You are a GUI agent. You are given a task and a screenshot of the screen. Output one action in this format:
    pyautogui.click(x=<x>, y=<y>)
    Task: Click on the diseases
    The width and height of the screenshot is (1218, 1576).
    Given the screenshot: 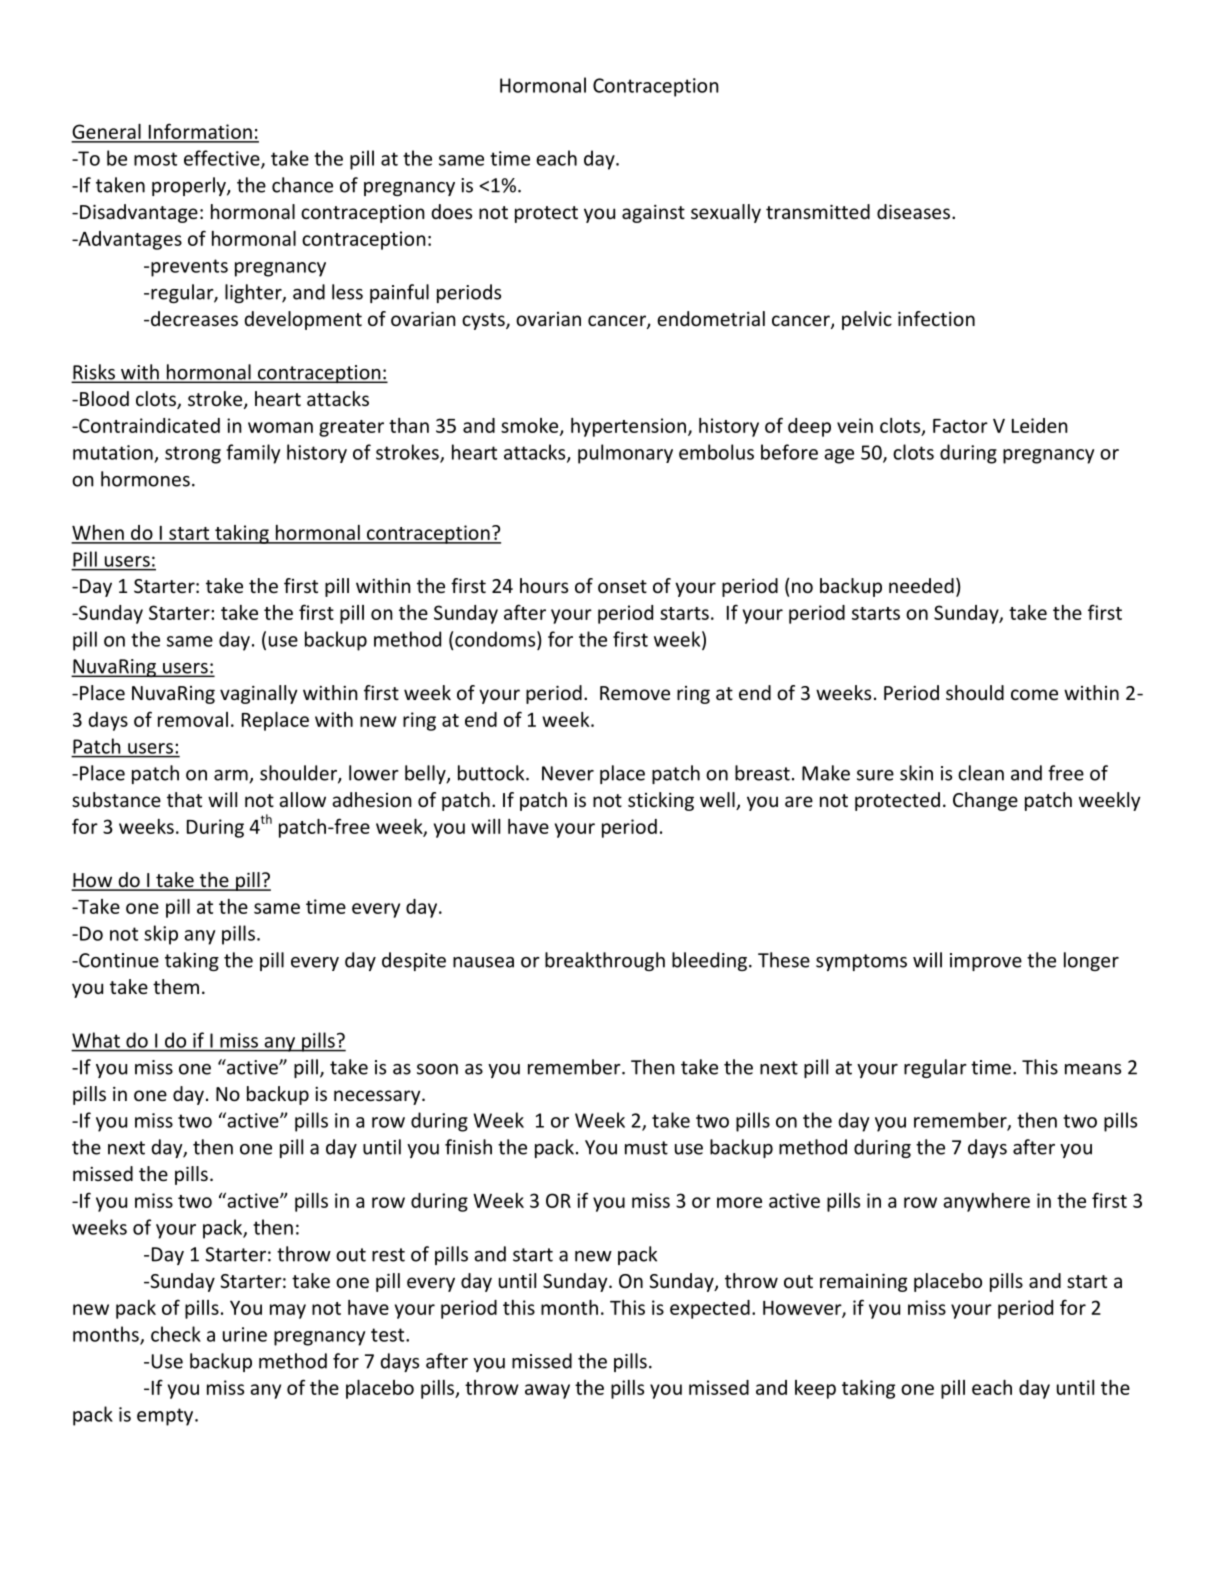 What is the action you would take?
    pyautogui.click(x=913, y=211)
